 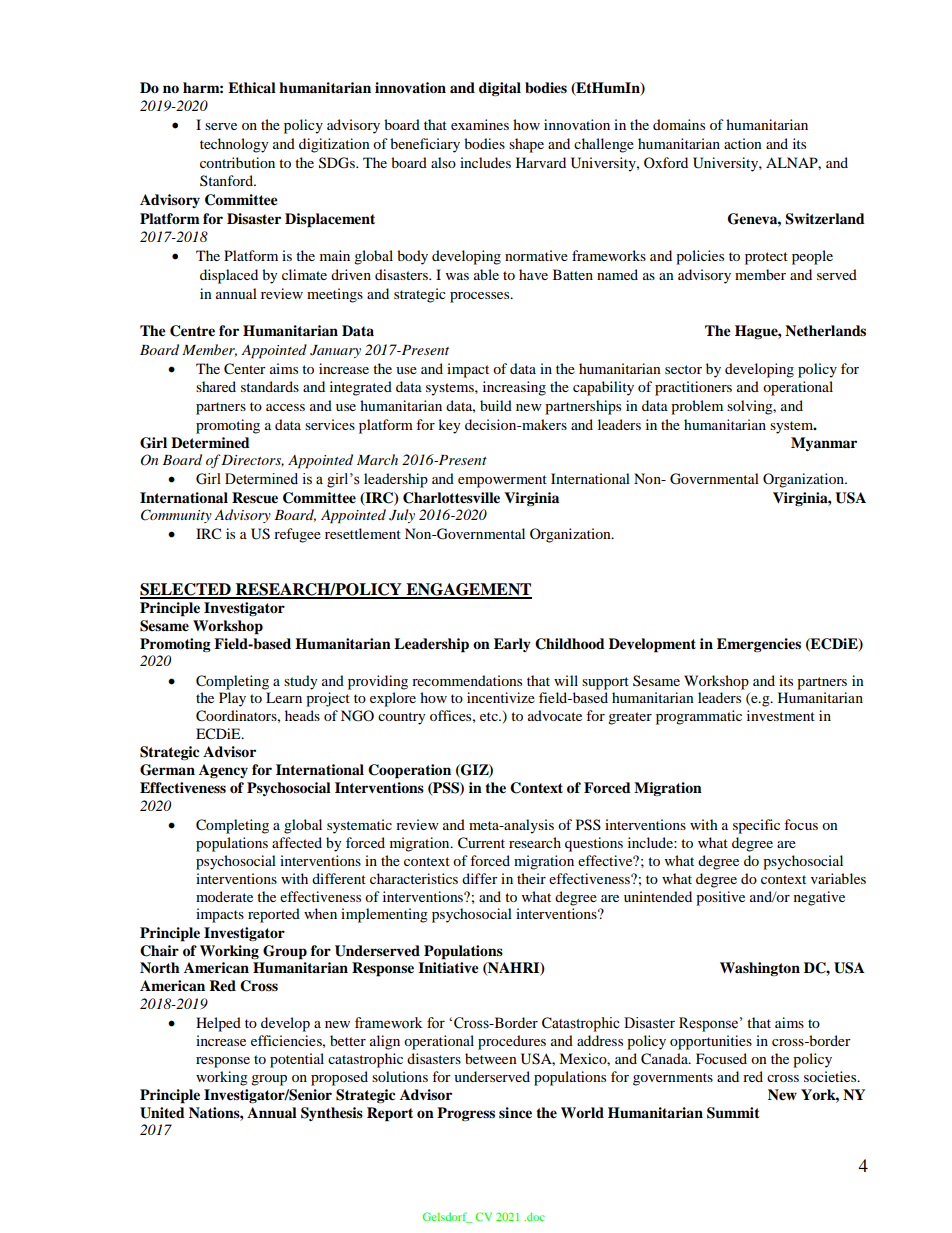 I want to click on etc, so click(x=490, y=716).
